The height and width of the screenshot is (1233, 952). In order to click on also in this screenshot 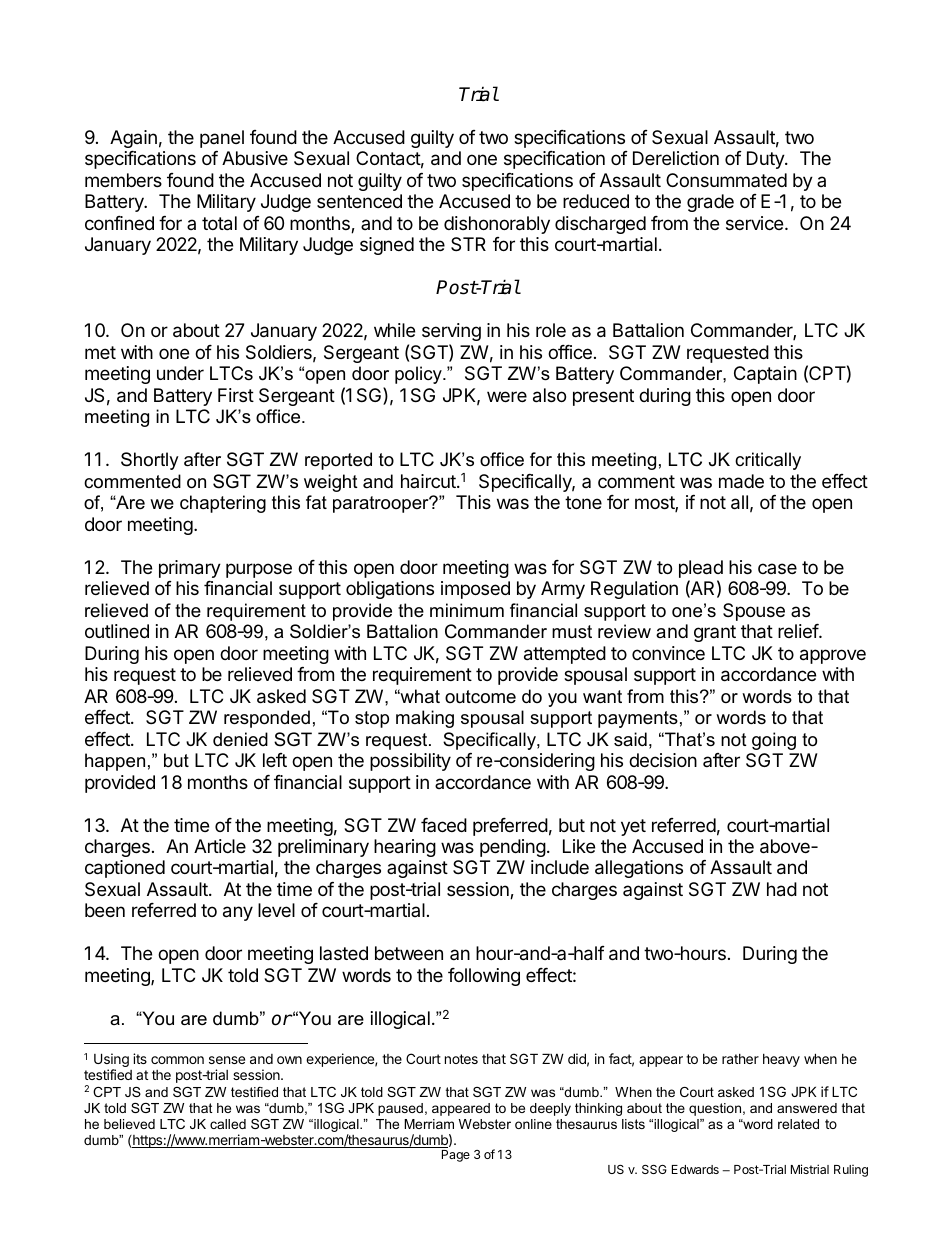, I will do `click(549, 395)`.
